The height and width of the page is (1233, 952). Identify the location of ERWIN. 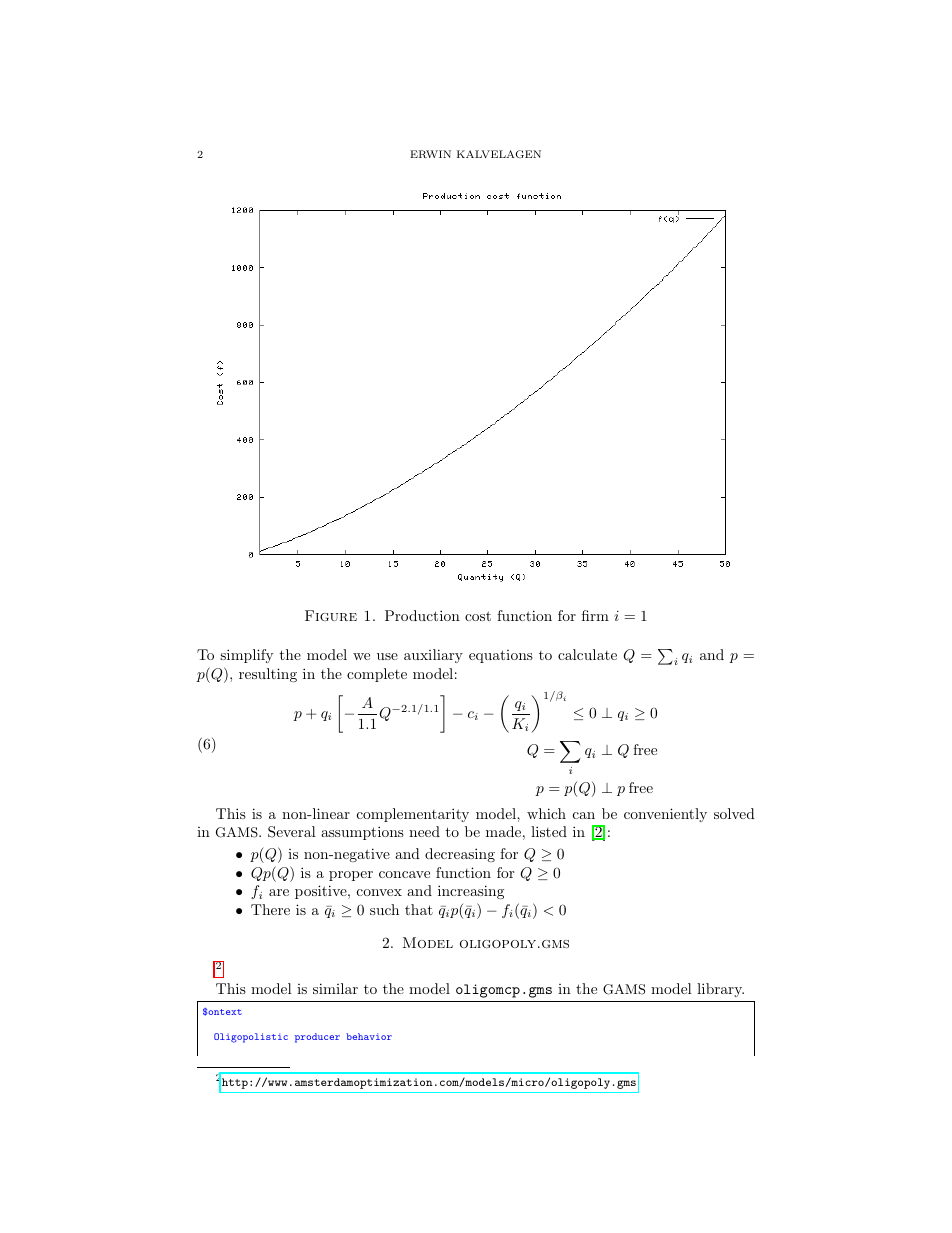
(430, 154).
